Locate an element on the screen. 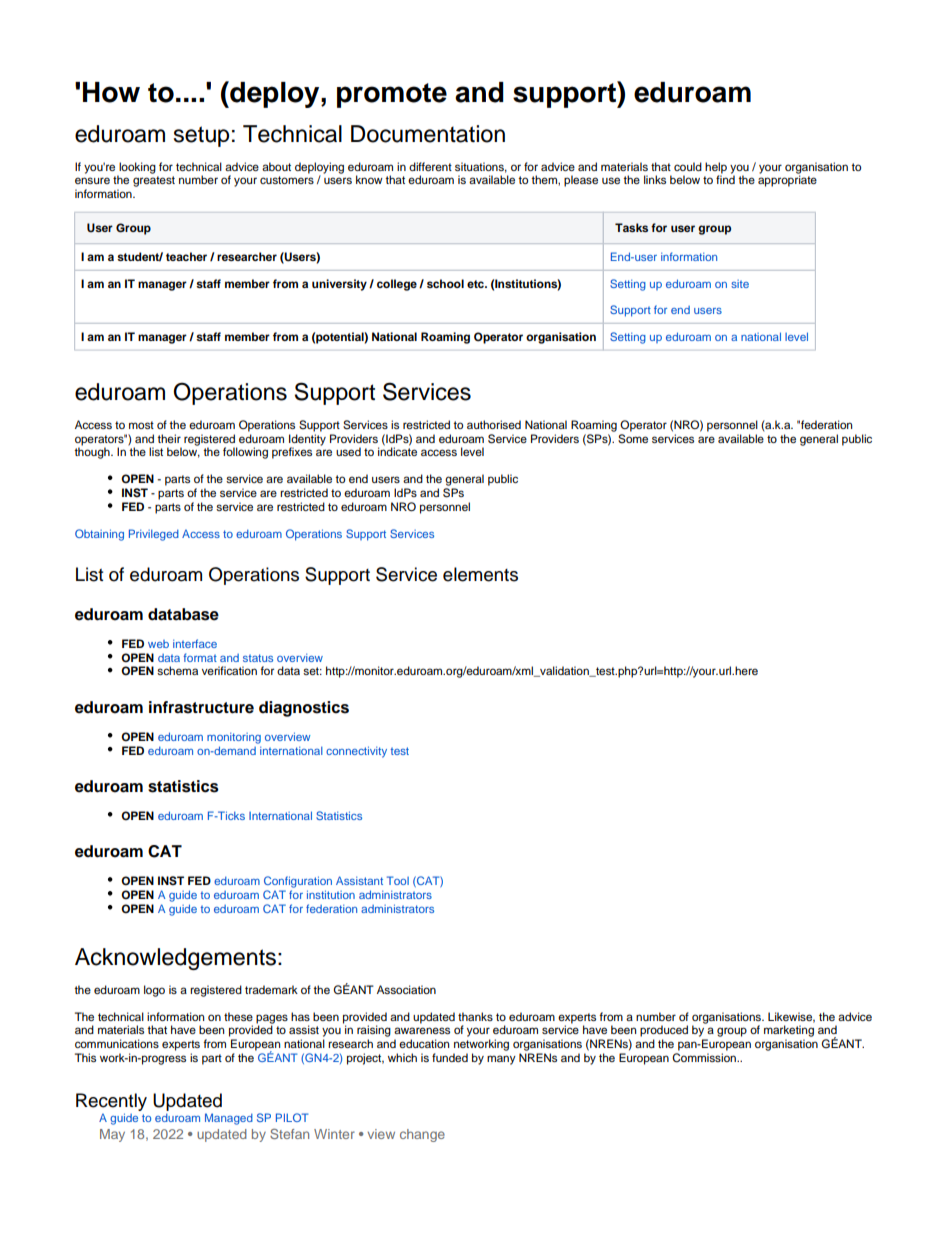  Likewise is located at coordinates (791, 1017).
